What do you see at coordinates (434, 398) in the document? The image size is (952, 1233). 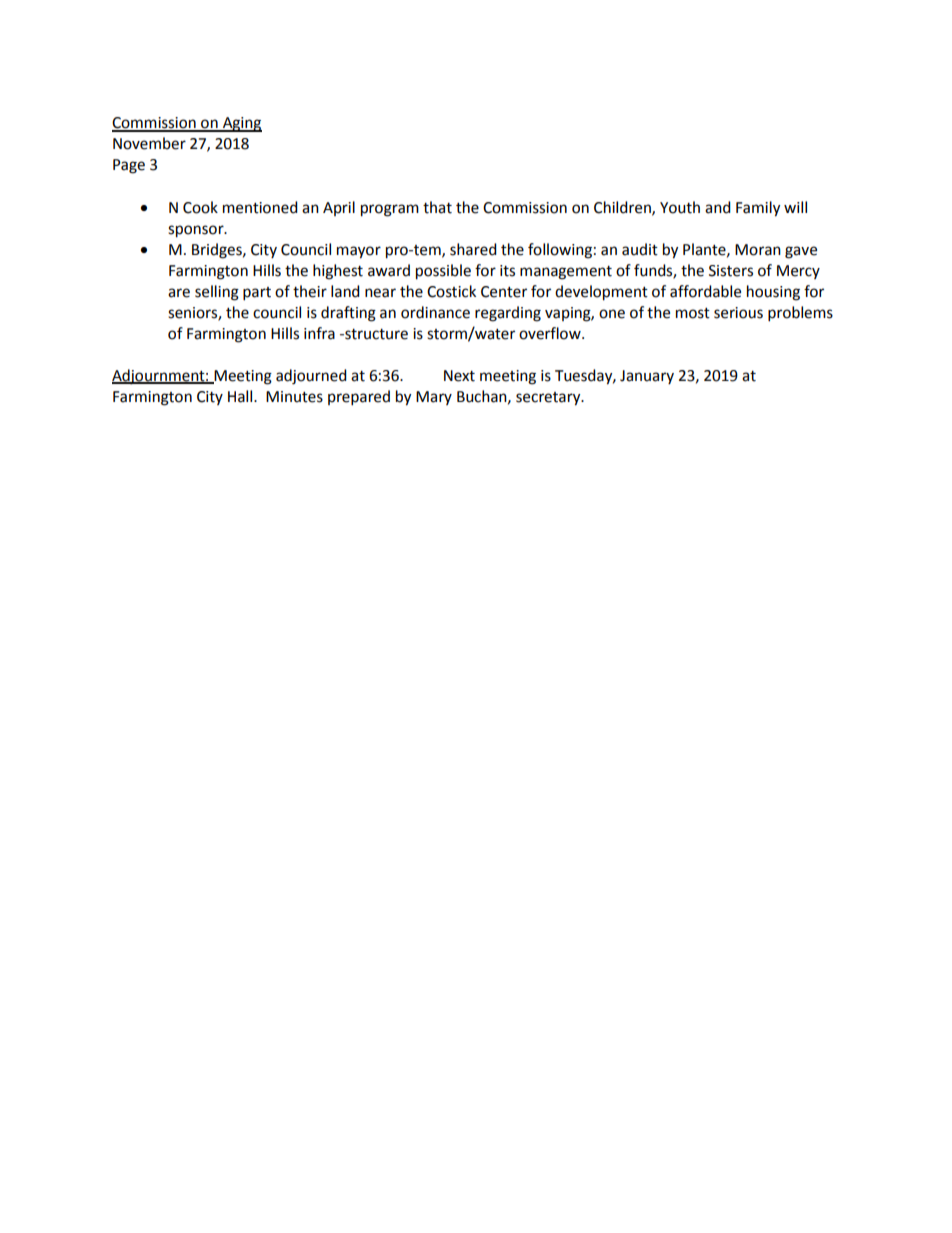 I see `Mary` at bounding box center [434, 398].
